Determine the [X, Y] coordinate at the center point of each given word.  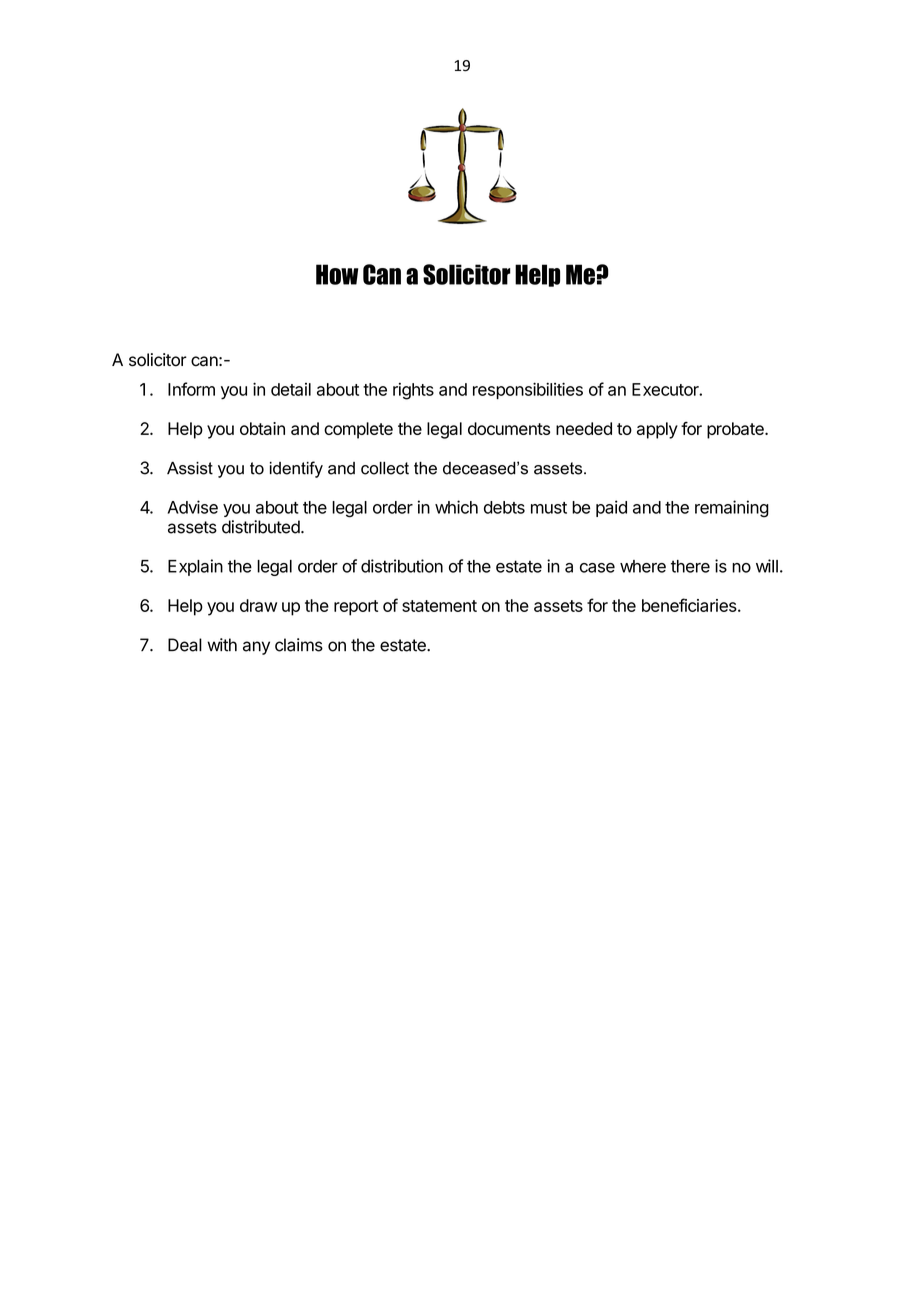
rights [413, 391]
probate [736, 430]
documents [509, 428]
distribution [402, 566]
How [337, 274]
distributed [262, 527]
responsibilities [528, 390]
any [256, 648]
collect [385, 468]
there [690, 566]
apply [657, 430]
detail [291, 389]
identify [296, 469]
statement [439, 606]
